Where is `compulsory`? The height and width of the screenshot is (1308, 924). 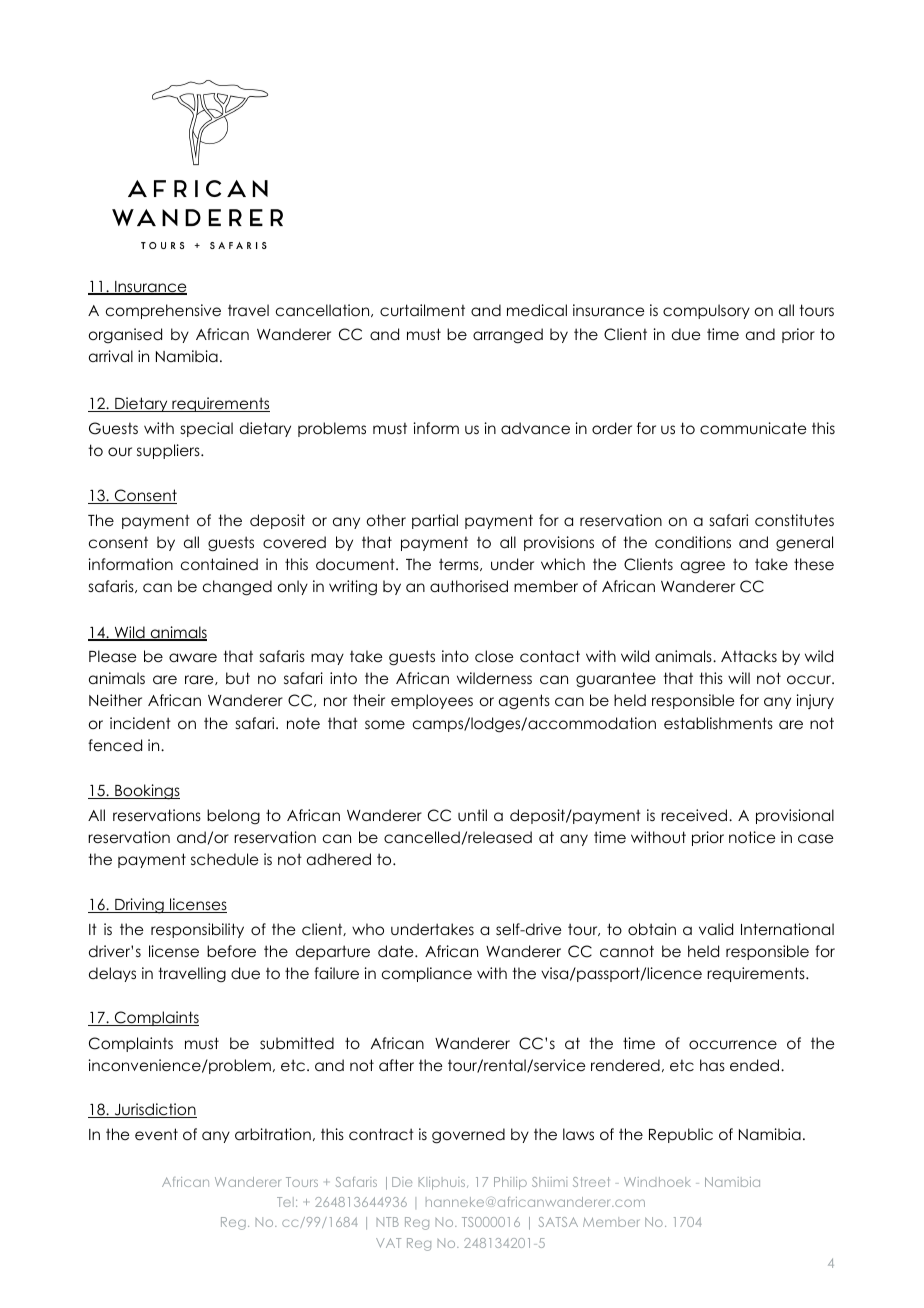 compulsory is located at coordinates (706, 311).
